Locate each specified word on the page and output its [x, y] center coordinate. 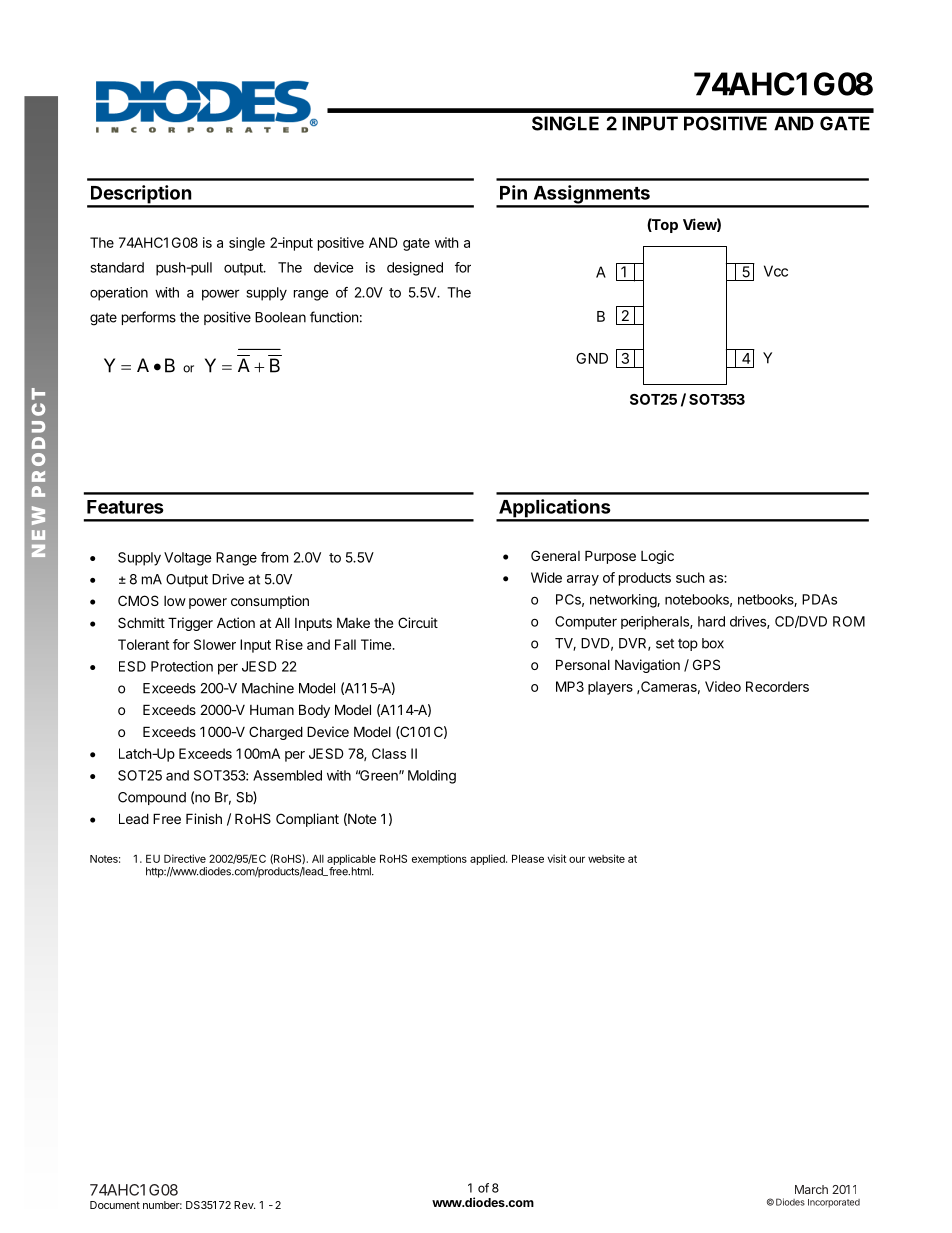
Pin [513, 192]
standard [117, 267]
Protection [182, 666]
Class [389, 753]
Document [115, 1205]
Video [723, 686]
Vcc [776, 271]
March [811, 1189]
